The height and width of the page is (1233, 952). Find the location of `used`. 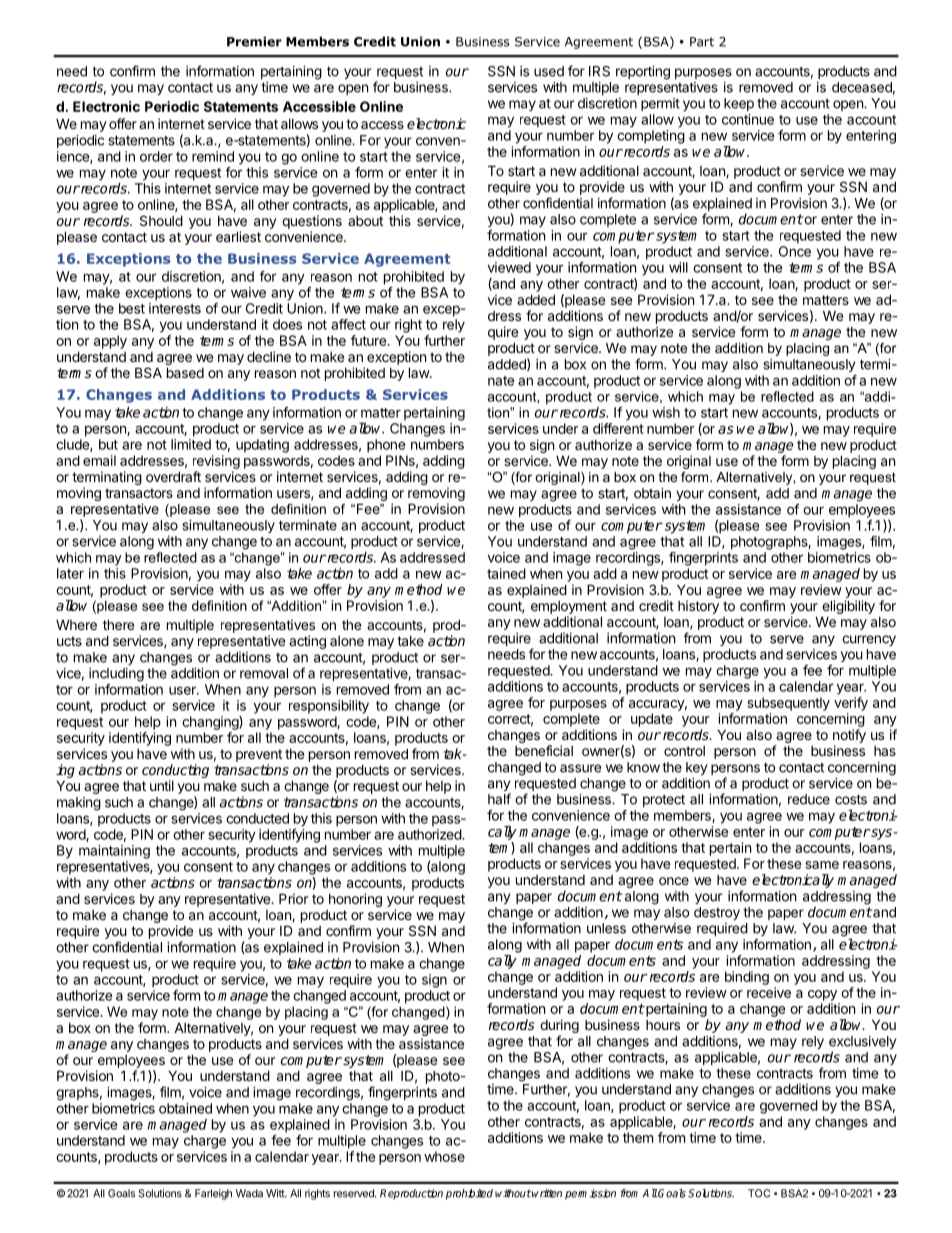

used is located at coordinates (549, 71).
